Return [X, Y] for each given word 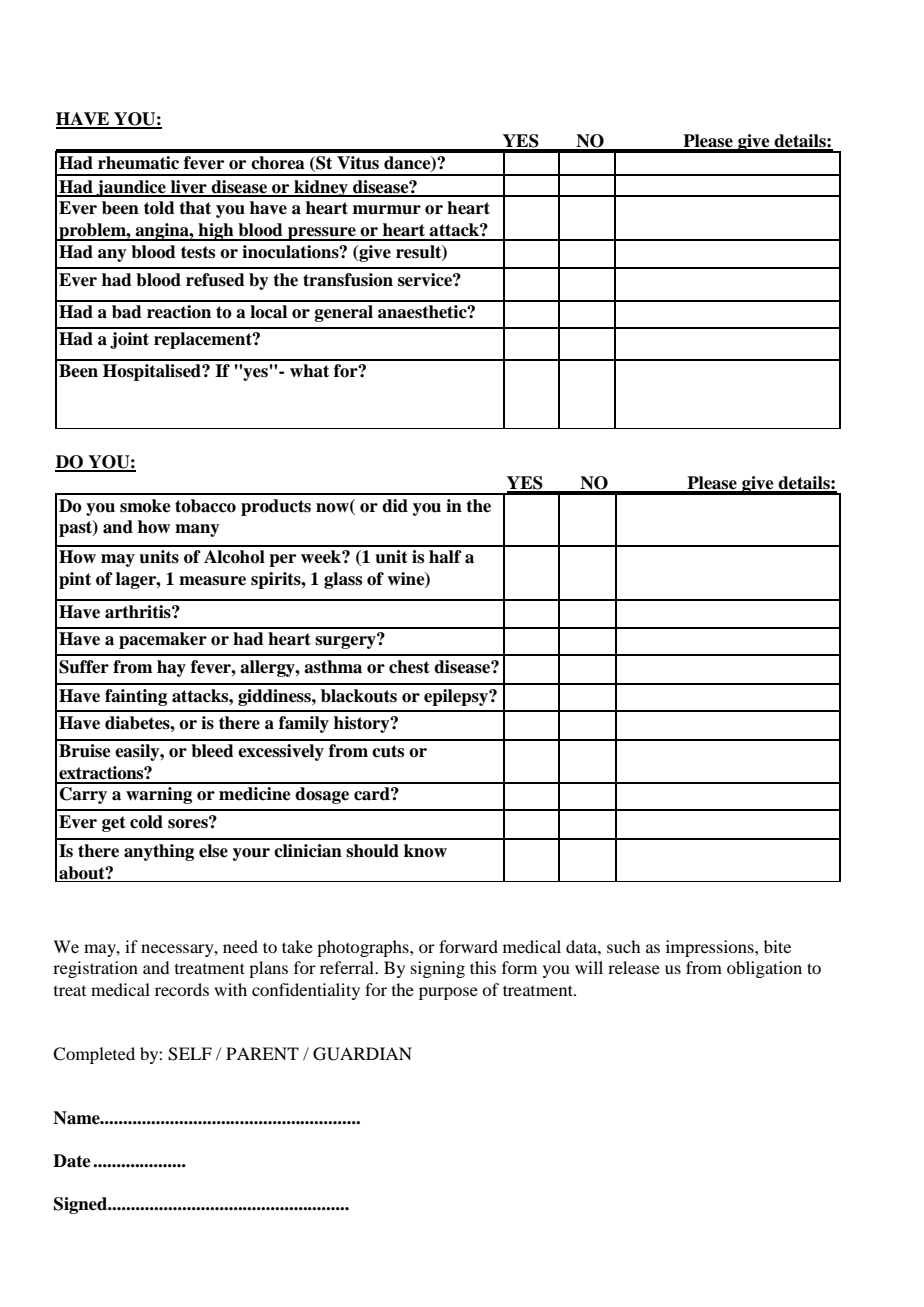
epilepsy [457, 697]
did [395, 506]
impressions [711, 948]
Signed [82, 1205]
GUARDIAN [362, 1054]
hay [171, 668]
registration [95, 969]
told [159, 208]
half [445, 557]
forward [468, 946]
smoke [145, 506]
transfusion [348, 280]
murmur [387, 210]
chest [409, 667]
